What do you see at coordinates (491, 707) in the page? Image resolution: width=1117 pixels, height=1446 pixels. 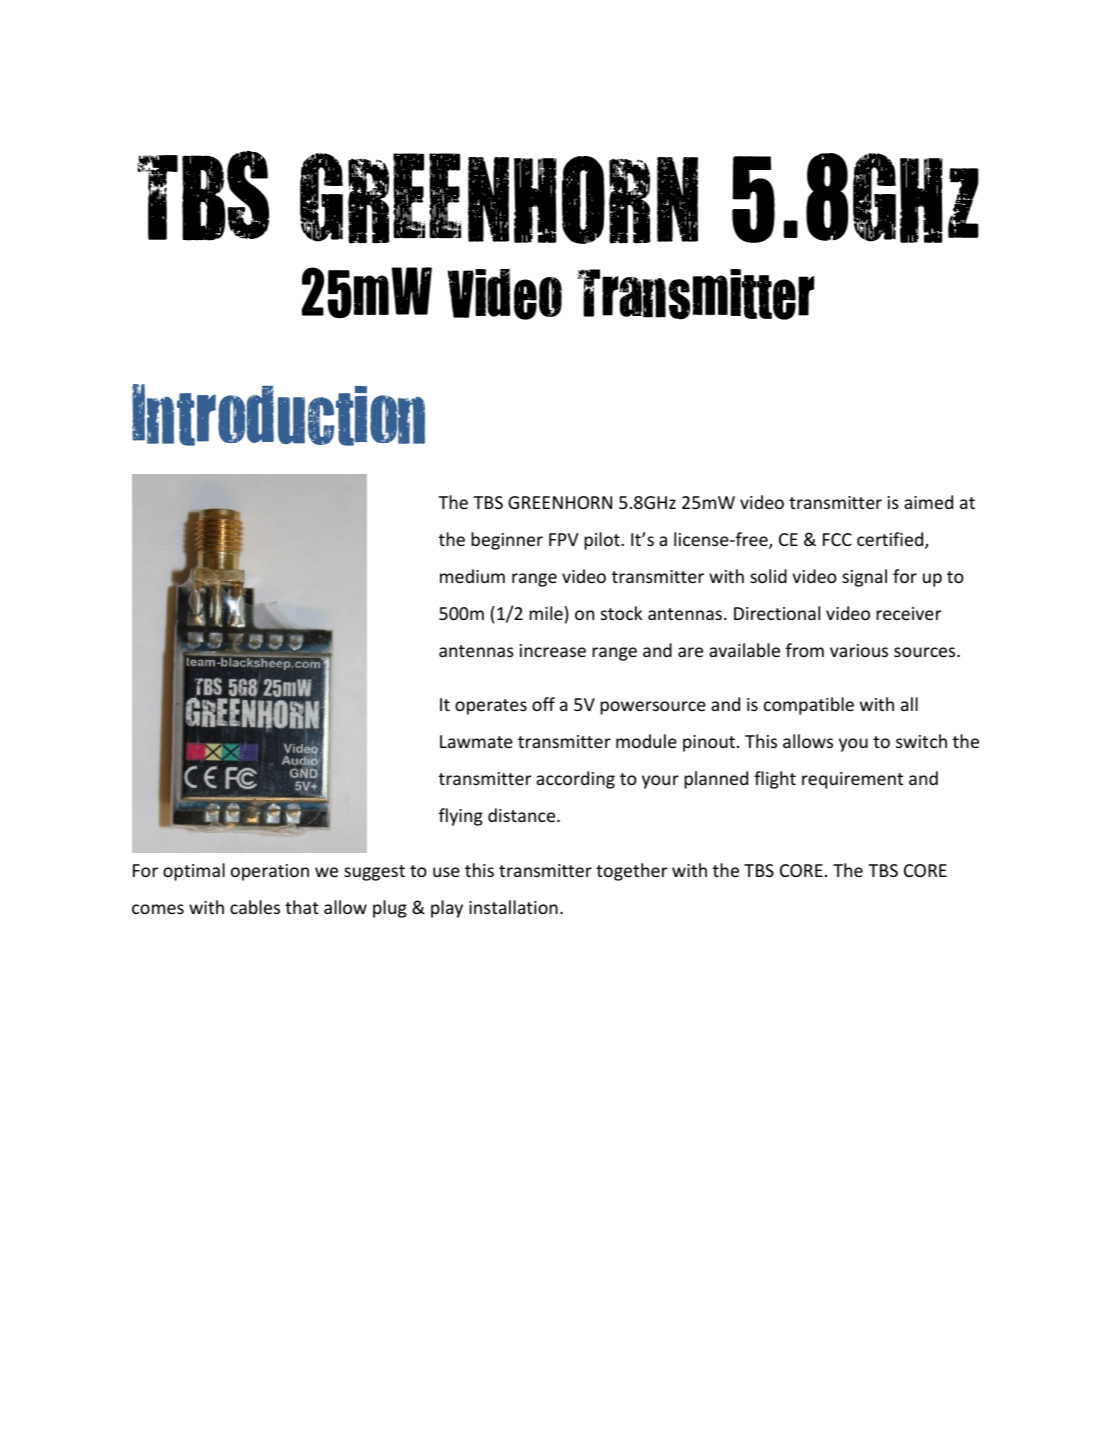 I see `operates` at bounding box center [491, 707].
